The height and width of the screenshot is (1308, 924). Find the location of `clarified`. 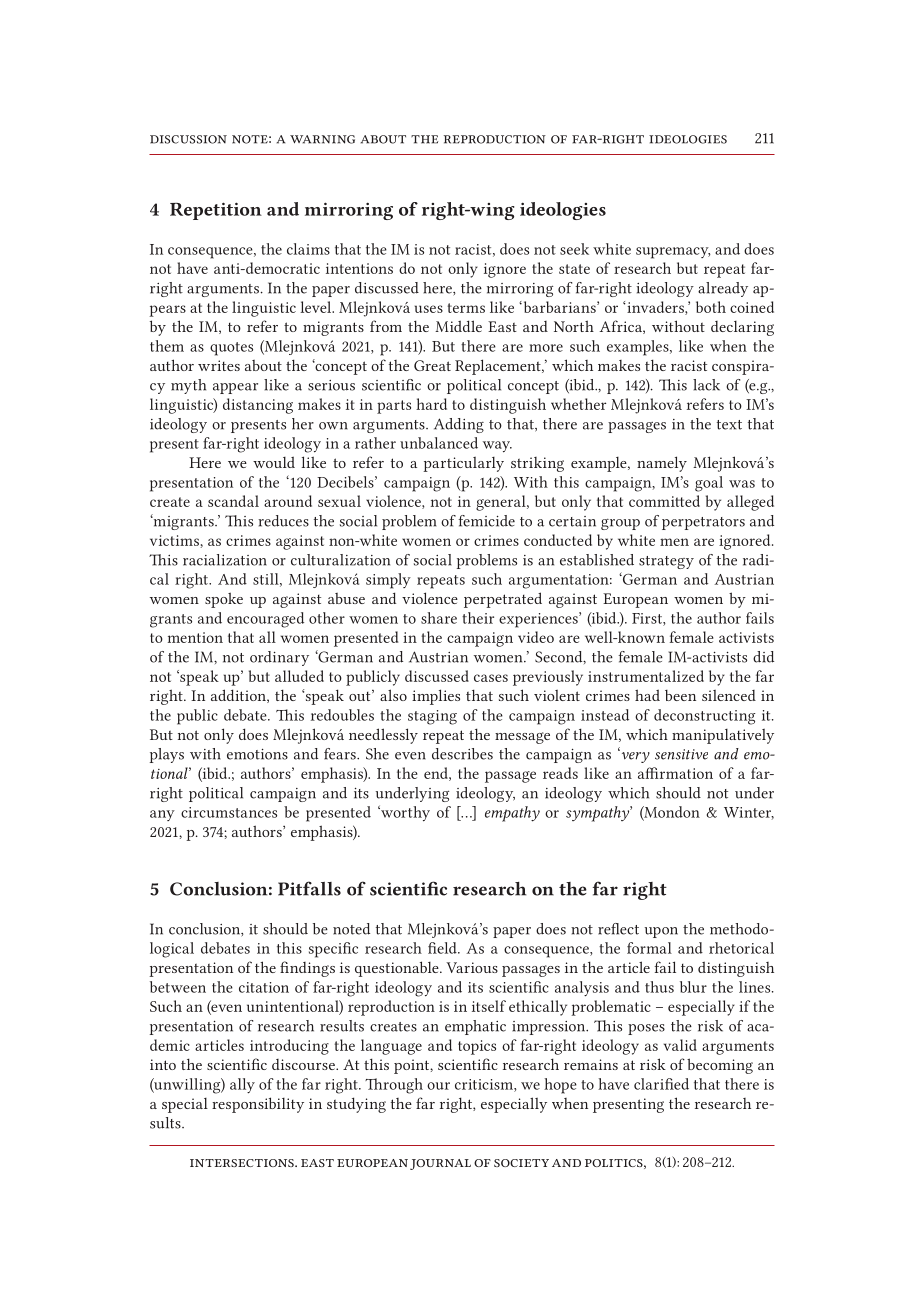

clarified is located at coordinates (661, 1084).
